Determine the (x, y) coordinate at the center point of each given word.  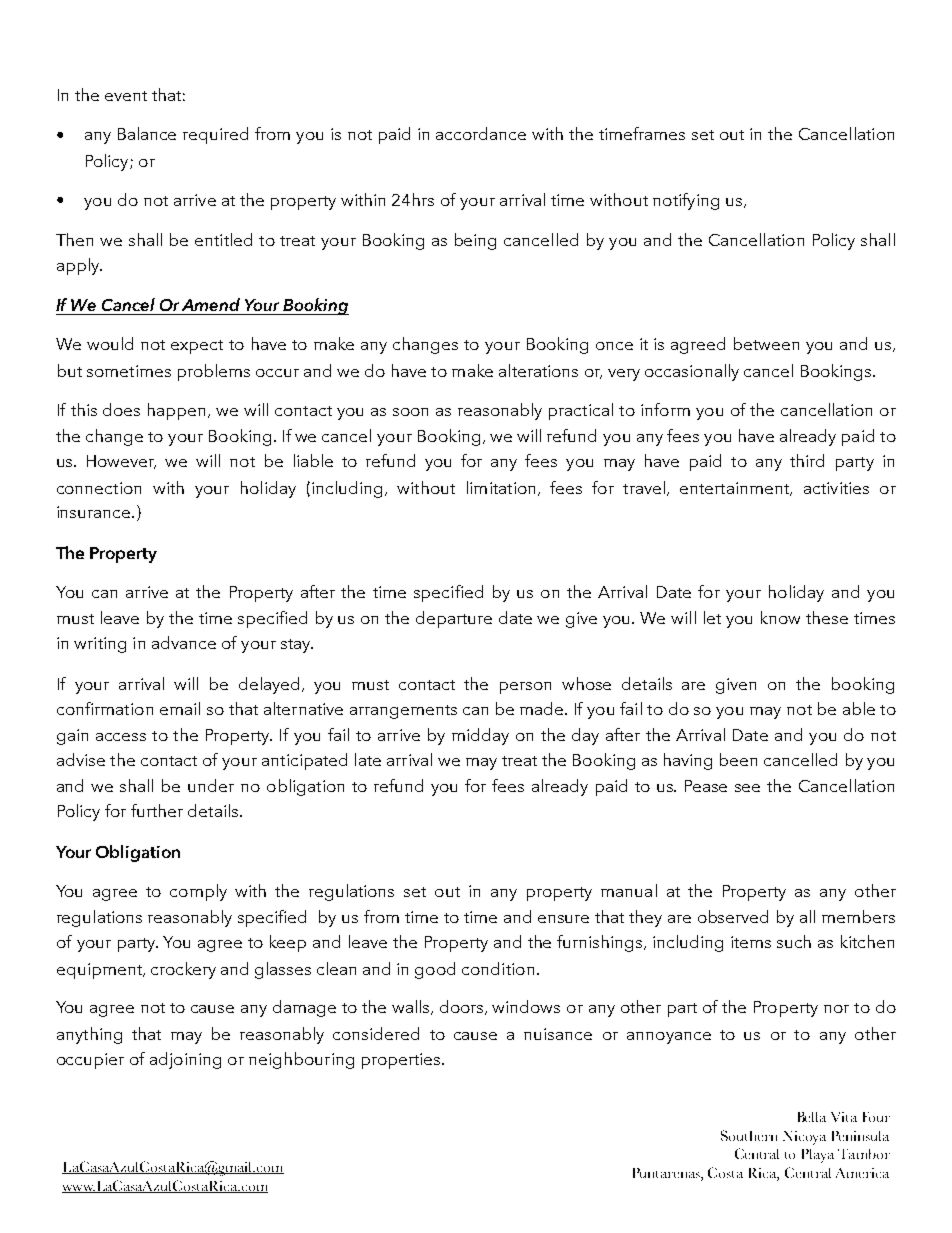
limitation (501, 487)
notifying (686, 201)
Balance (147, 133)
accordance (481, 133)
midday (480, 736)
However (121, 462)
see (747, 788)
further (157, 810)
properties (401, 1061)
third (807, 460)
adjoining (185, 1060)
